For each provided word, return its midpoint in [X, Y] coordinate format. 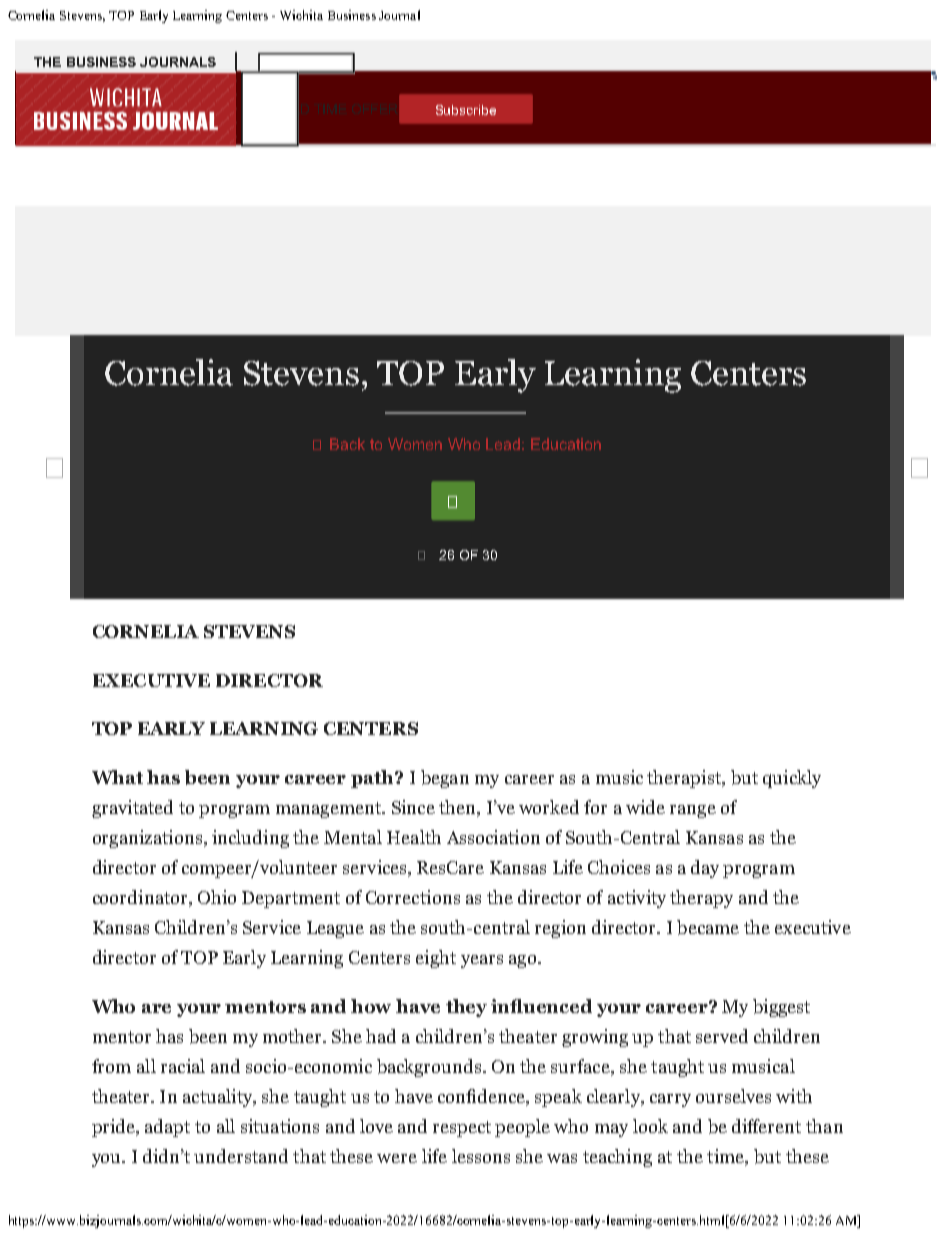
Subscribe [466, 110]
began [445, 779]
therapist [685, 779]
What [117, 777]
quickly [792, 779]
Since [413, 807]
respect [462, 1129]
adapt [167, 1128]
